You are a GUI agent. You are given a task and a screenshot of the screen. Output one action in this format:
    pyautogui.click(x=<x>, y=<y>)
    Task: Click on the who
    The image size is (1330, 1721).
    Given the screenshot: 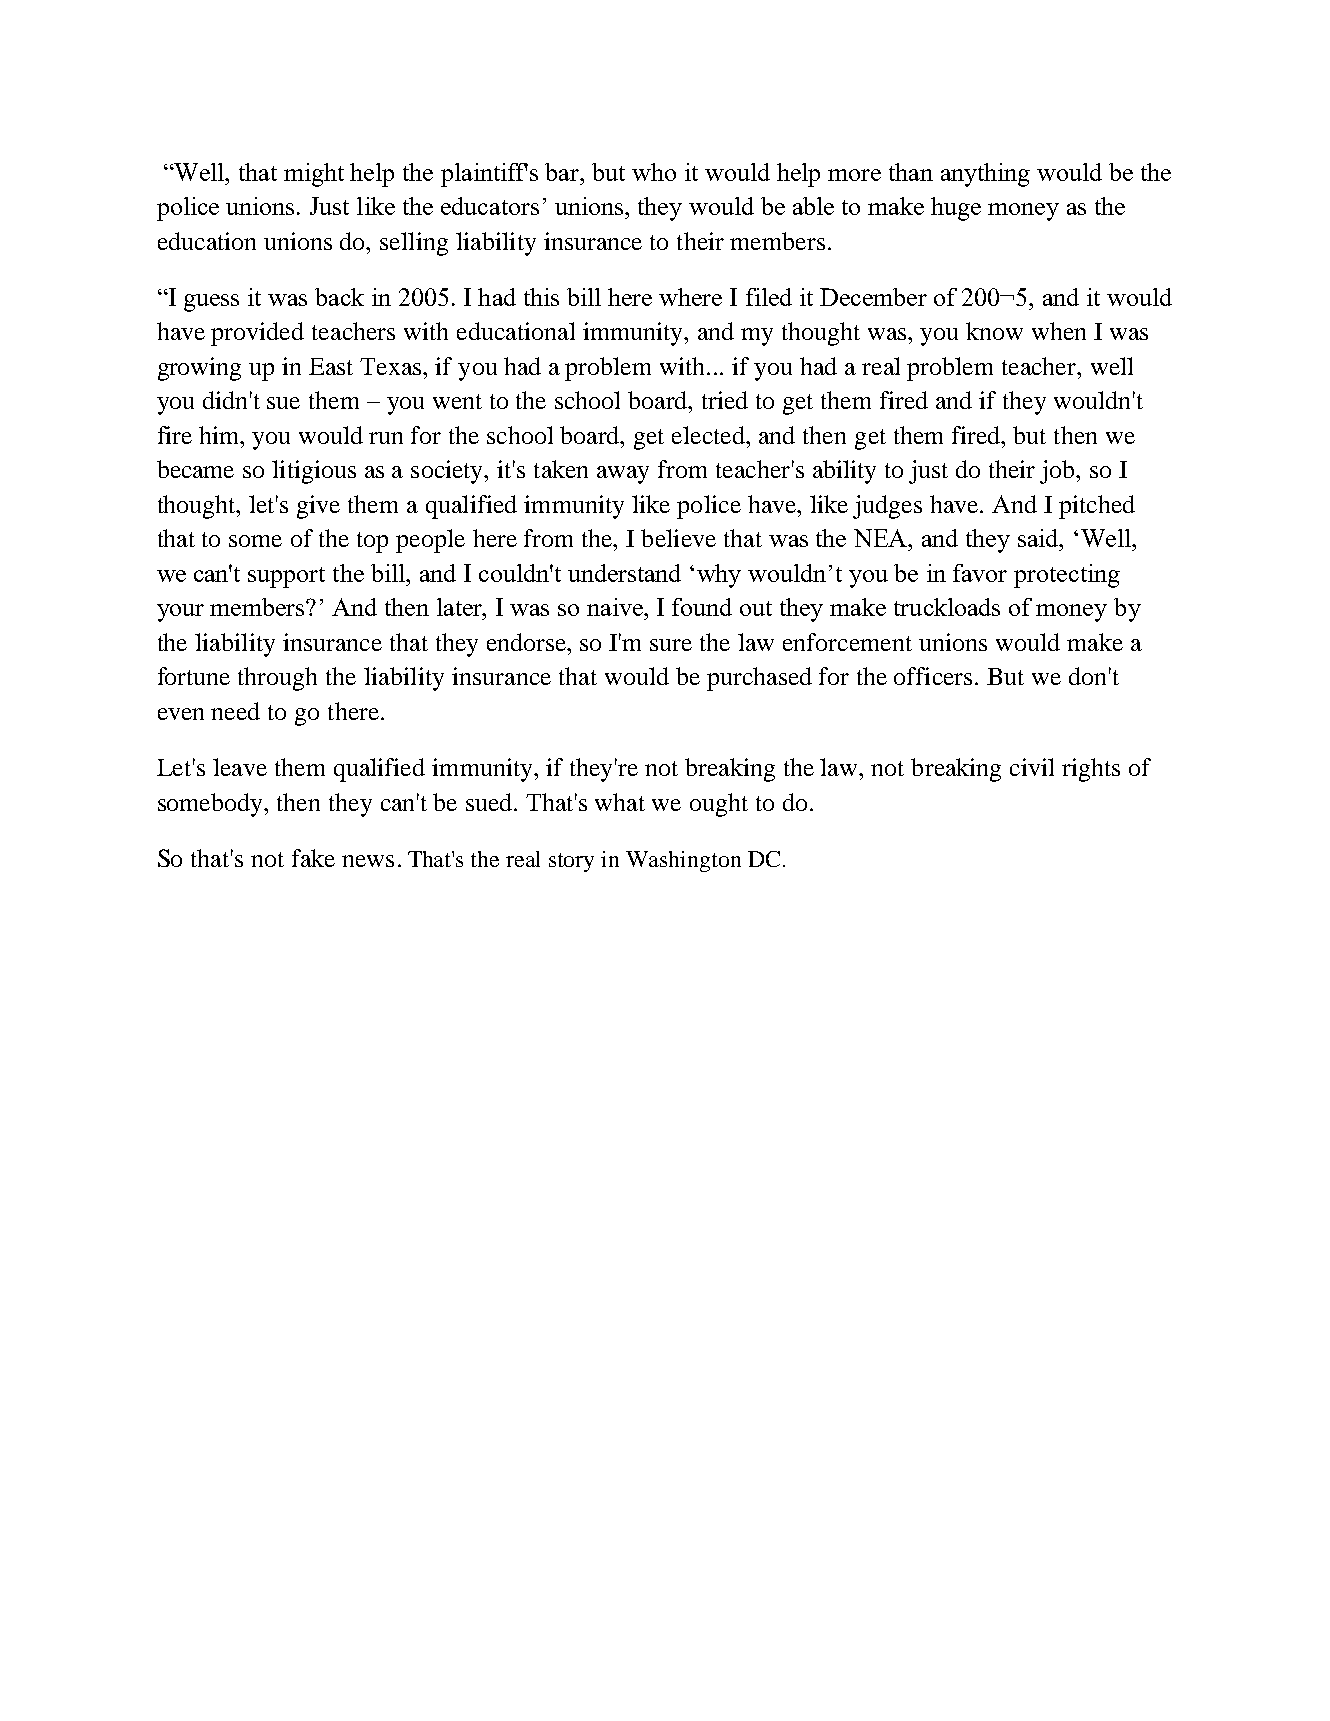 What is the action you would take?
    pyautogui.click(x=654, y=172)
